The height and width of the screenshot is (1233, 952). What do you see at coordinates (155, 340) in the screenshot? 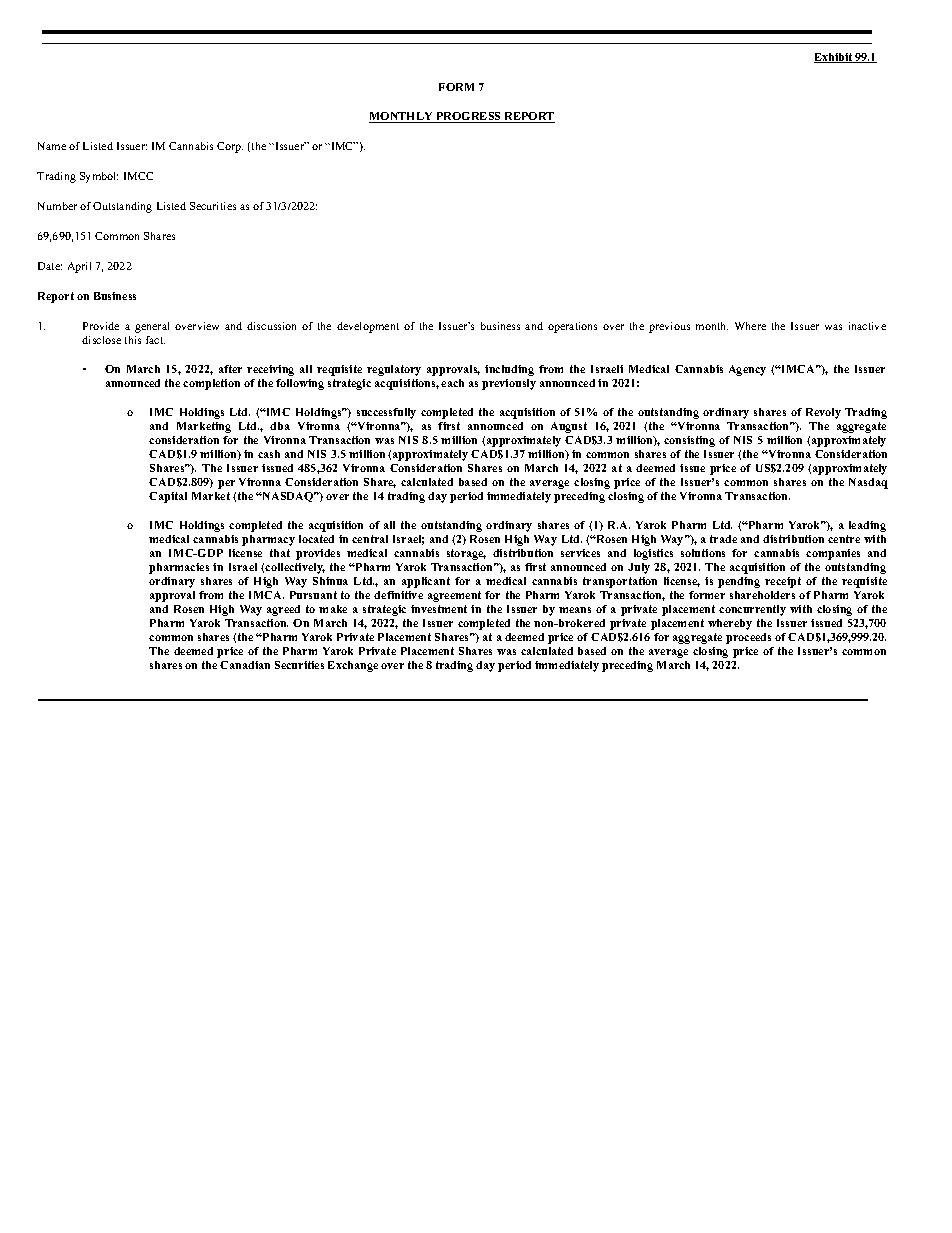
I see `fact` at bounding box center [155, 340].
